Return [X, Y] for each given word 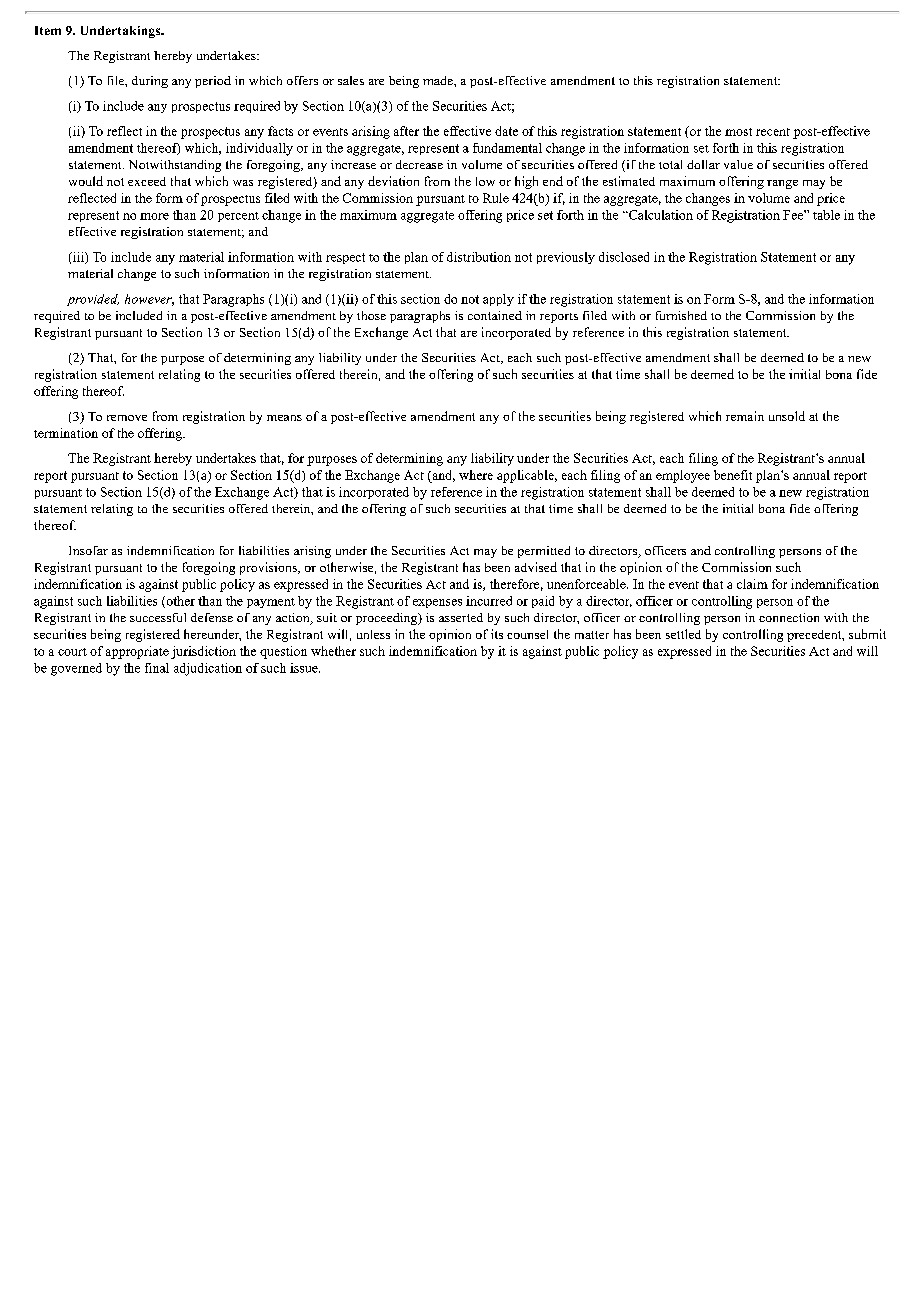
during [150, 82]
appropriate [137, 652]
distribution [479, 257]
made [439, 80]
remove [127, 418]
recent [773, 132]
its [497, 634]
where [476, 475]
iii [78, 258]
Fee [794, 215]
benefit [733, 475]
